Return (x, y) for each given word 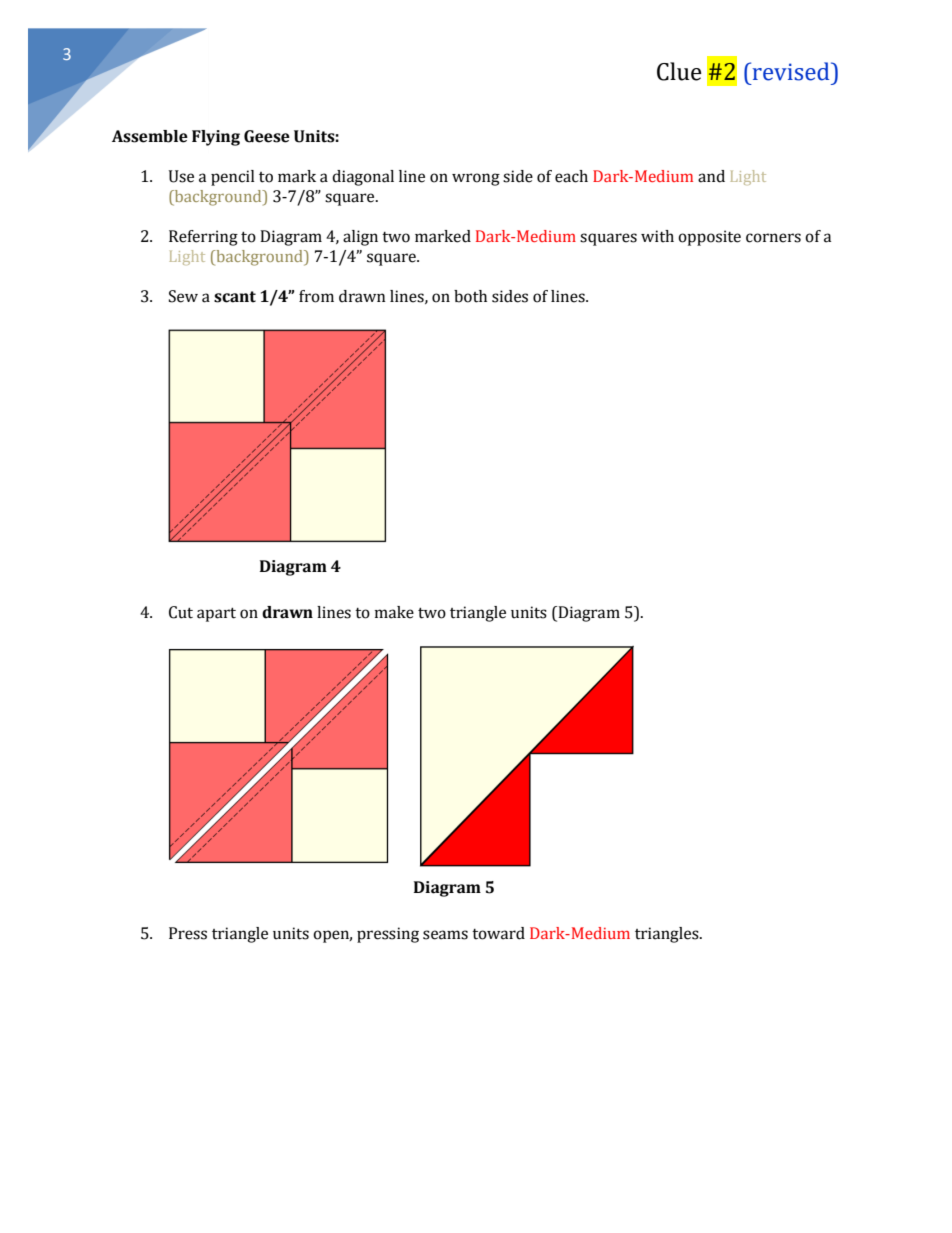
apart (216, 614)
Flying (216, 138)
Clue (679, 71)
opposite (709, 238)
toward (498, 933)
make (394, 612)
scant (235, 297)
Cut (181, 612)
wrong (476, 179)
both (470, 296)
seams (445, 935)
